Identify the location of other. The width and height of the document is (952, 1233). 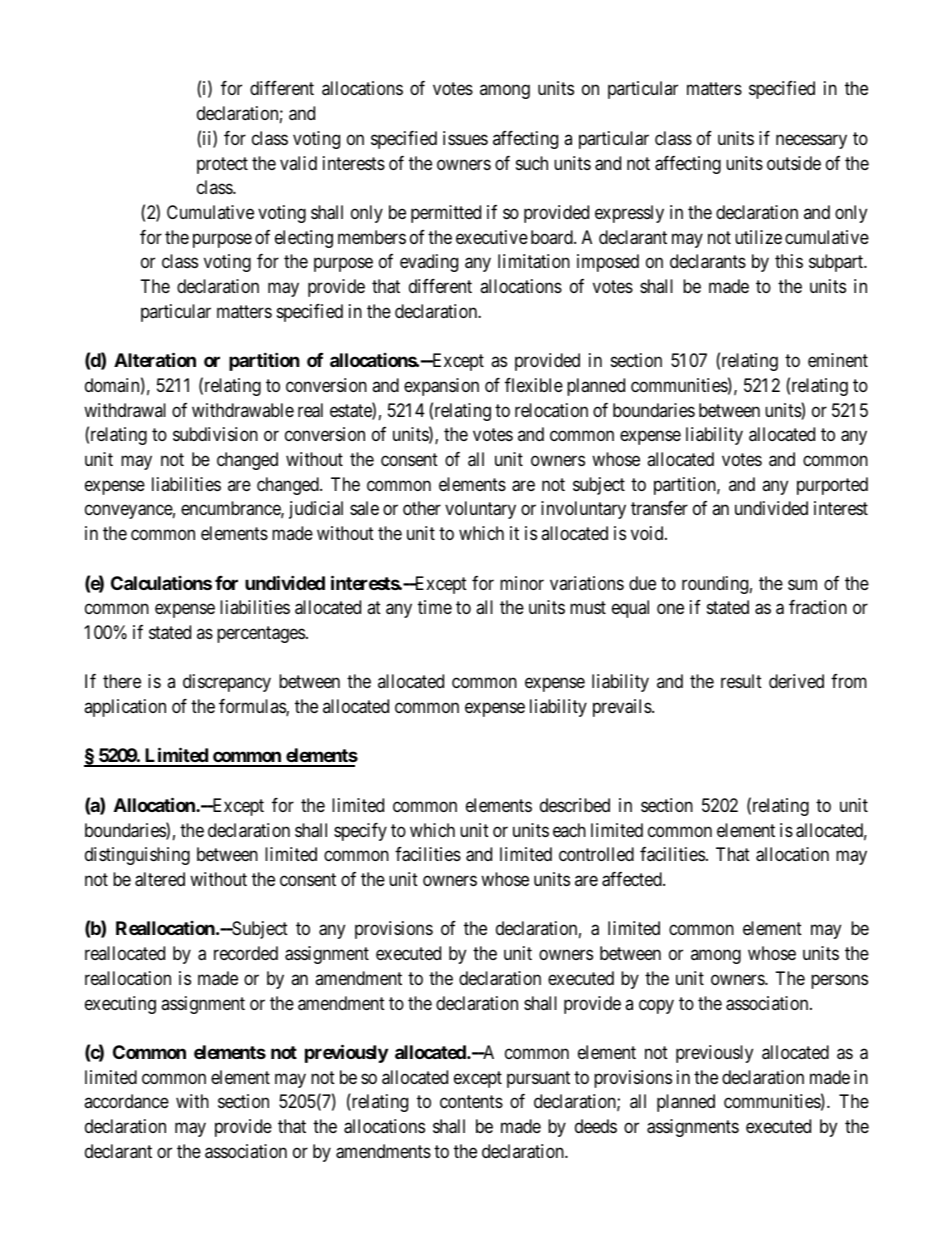
(422, 508).
